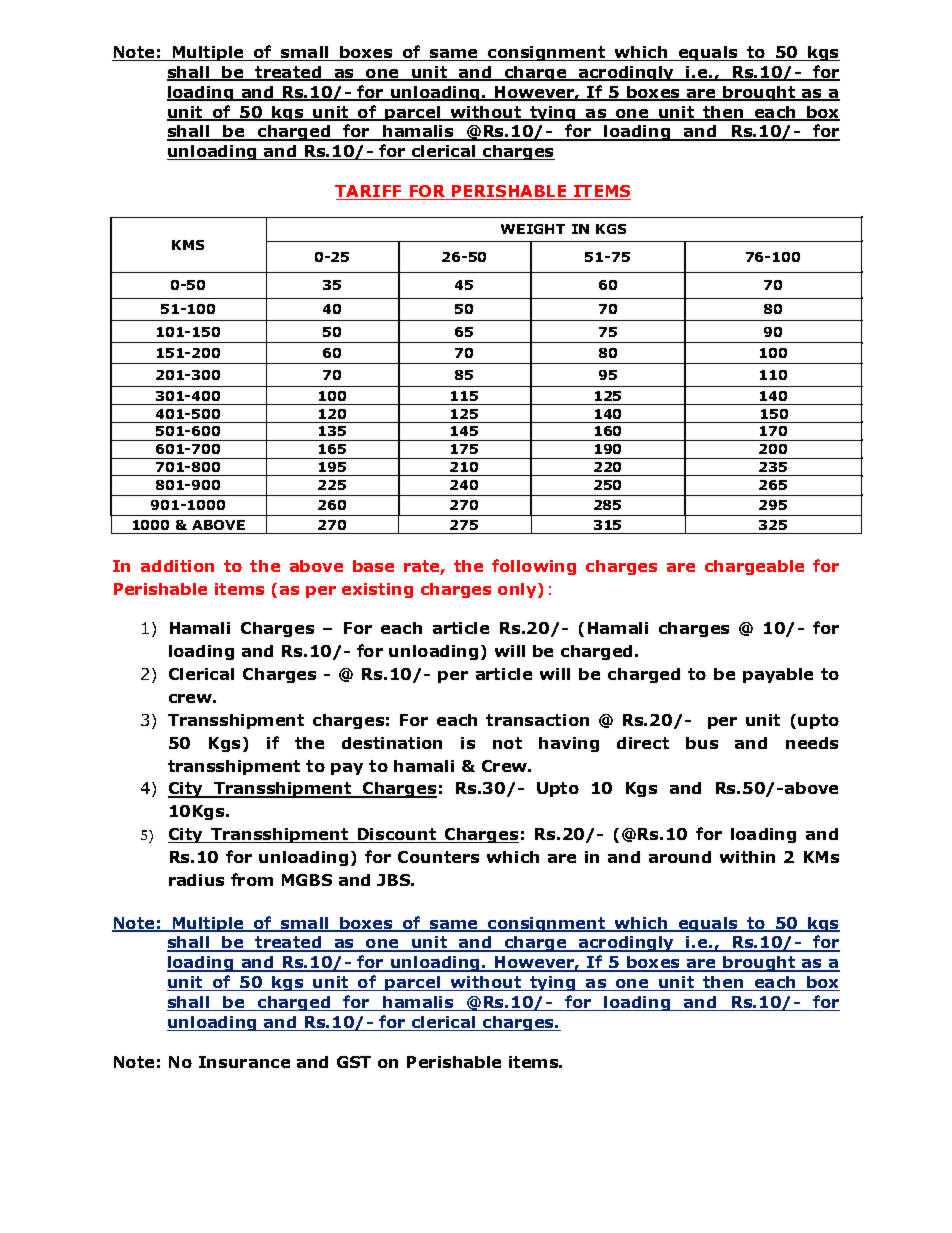 Image resolution: width=952 pixels, height=1233 pixels. Describe the element at coordinates (244, 1062) in the page. I see `Insurance` at that location.
